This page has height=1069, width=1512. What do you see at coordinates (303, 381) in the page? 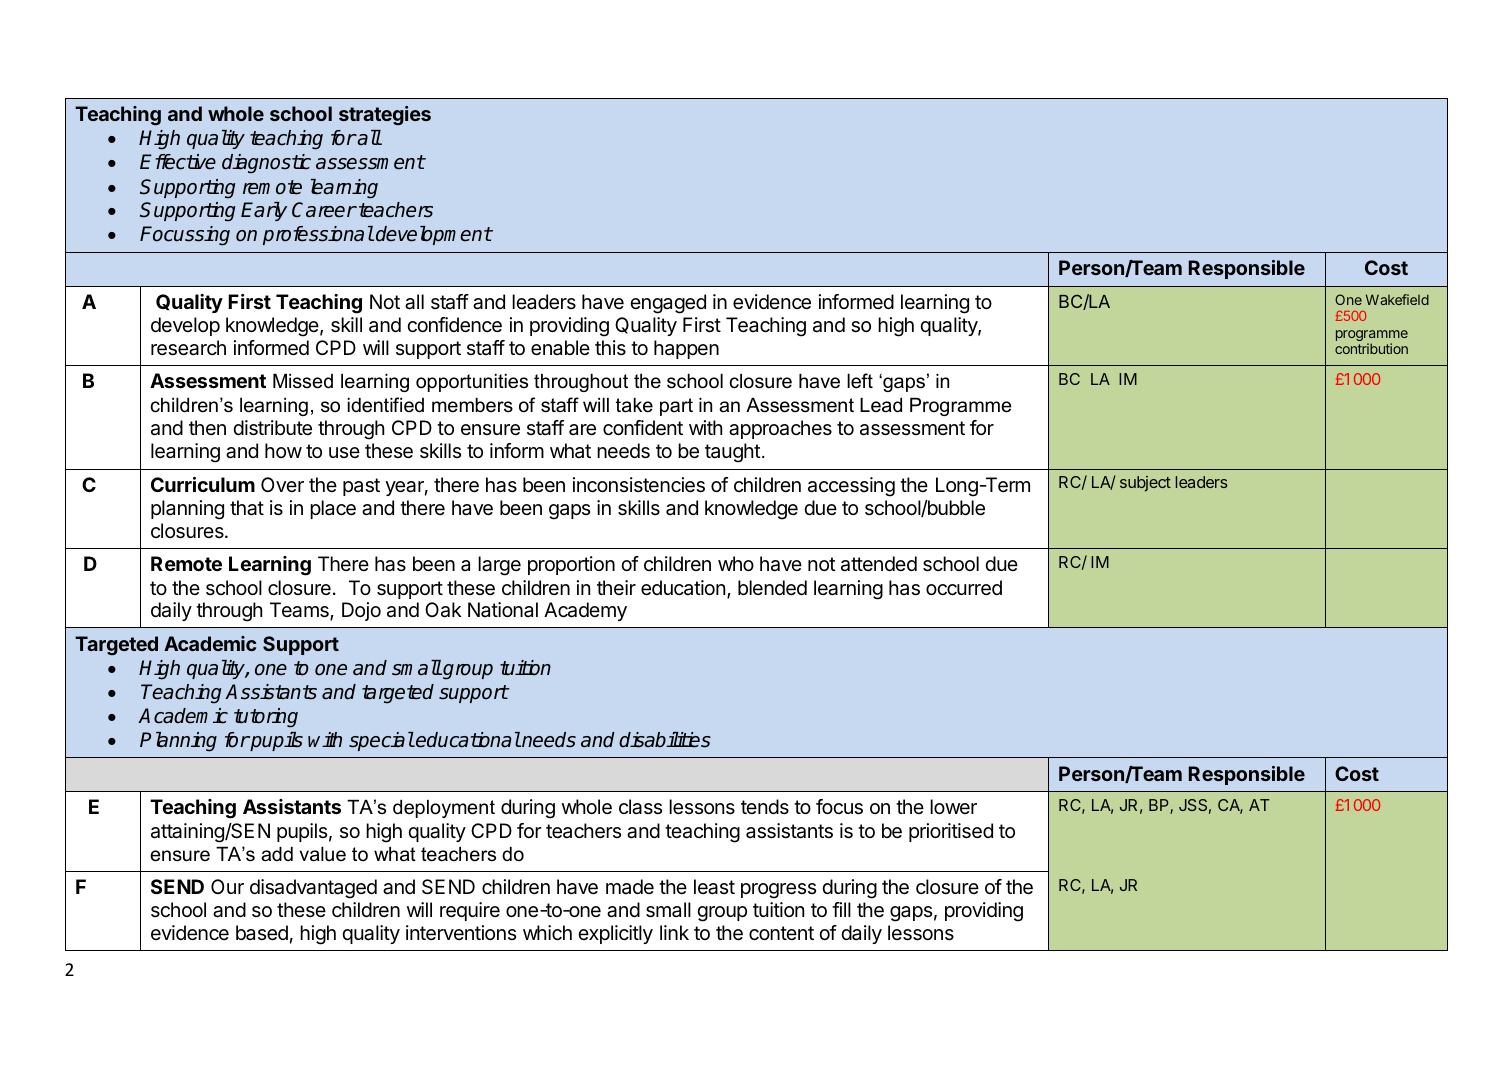
I see `Missed` at bounding box center [303, 381].
